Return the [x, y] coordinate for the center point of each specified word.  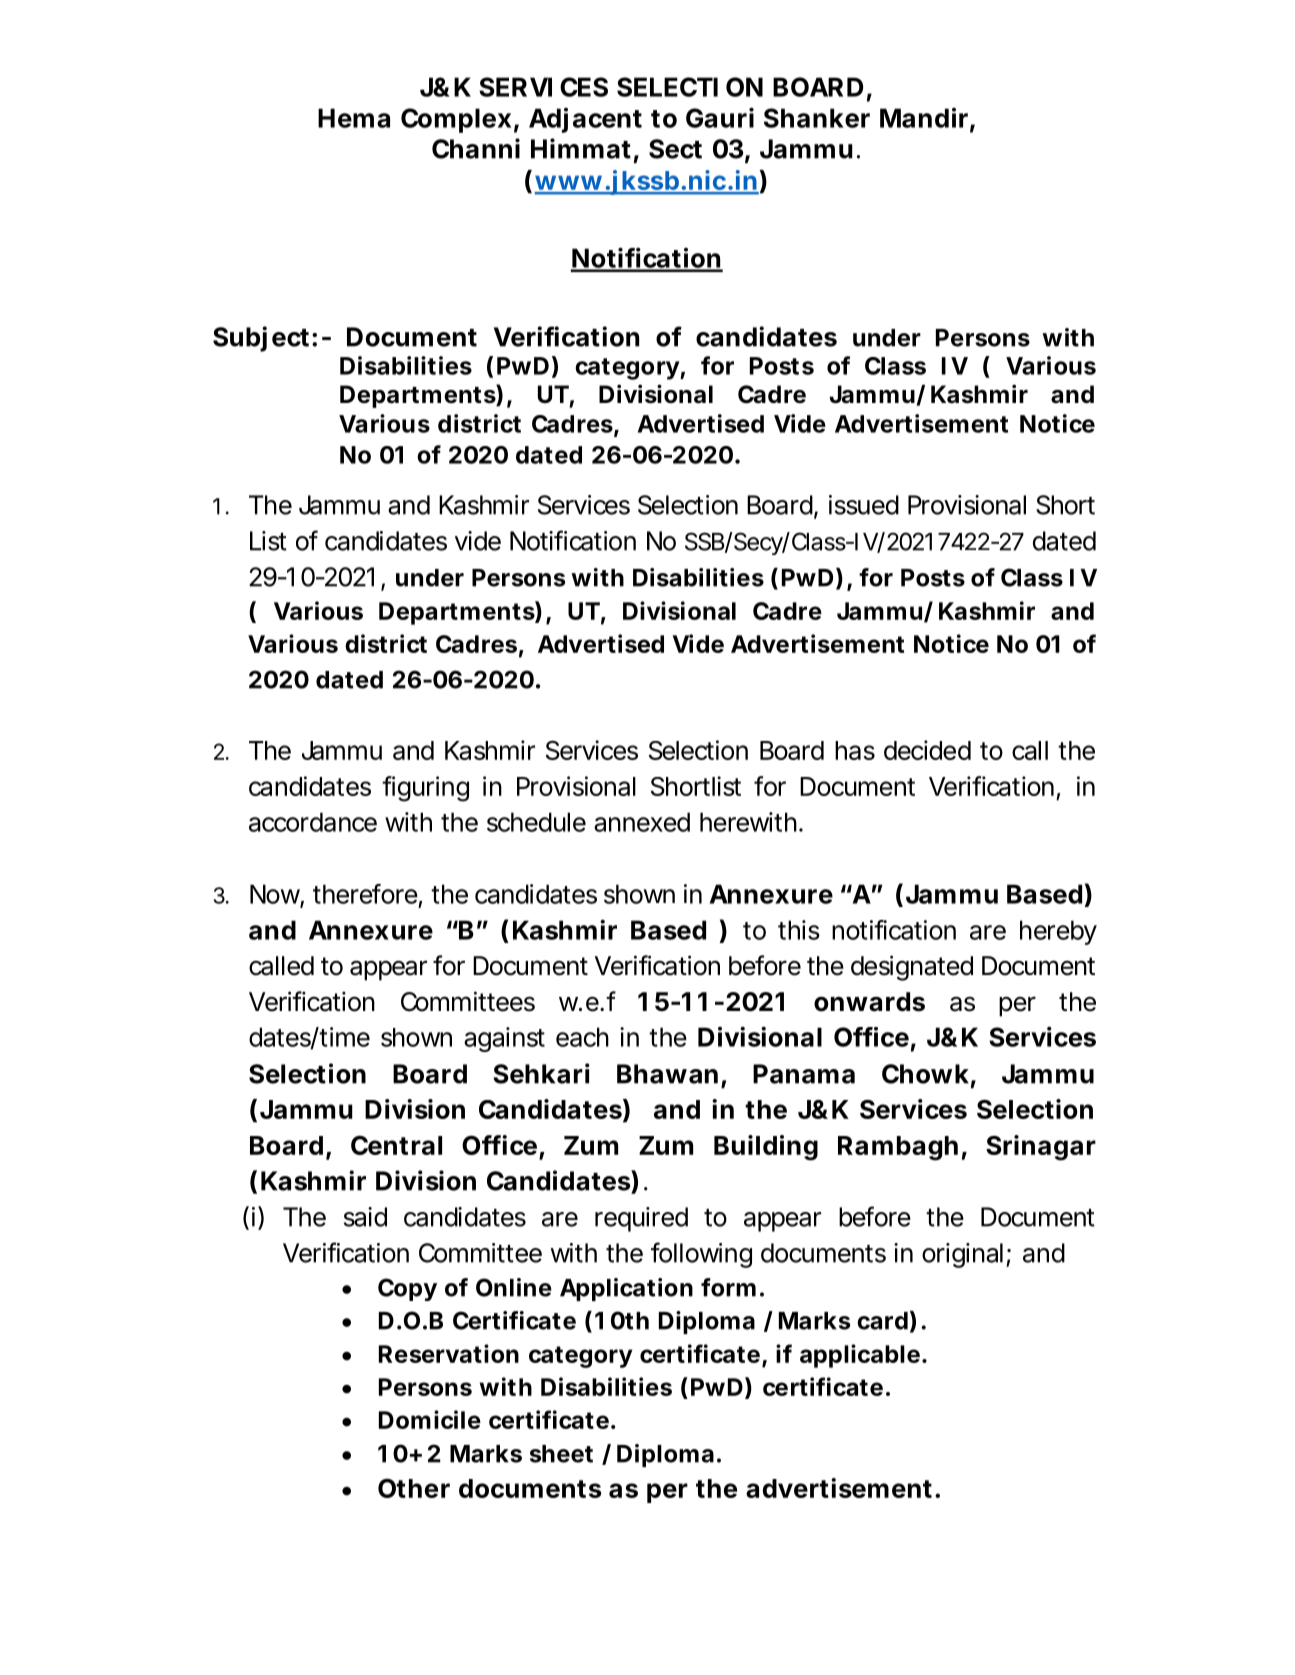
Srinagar [1041, 1148]
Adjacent [585, 120]
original [962, 1255]
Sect [675, 149]
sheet [561, 1454]
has [855, 750]
